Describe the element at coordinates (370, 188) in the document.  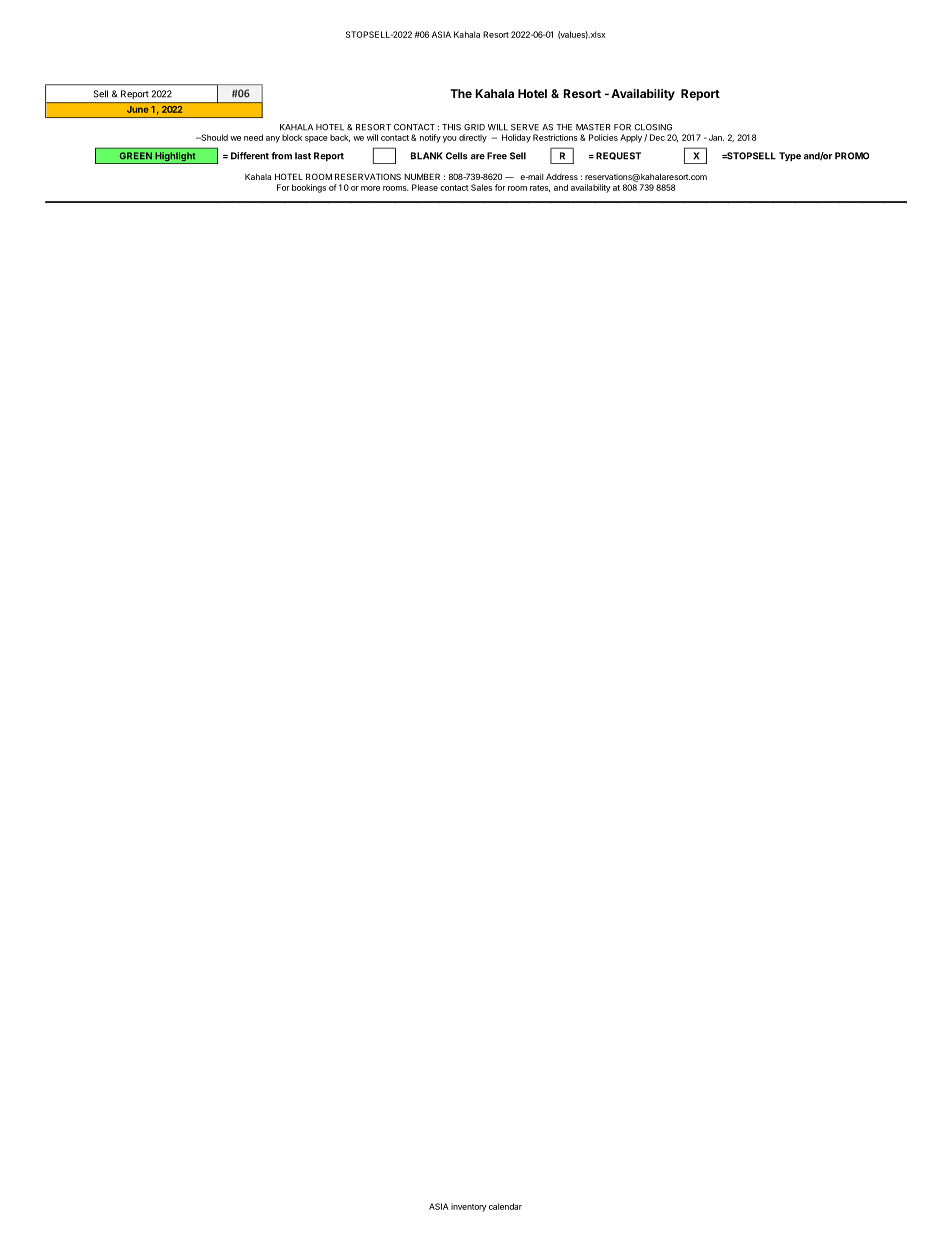
I see `more` at that location.
